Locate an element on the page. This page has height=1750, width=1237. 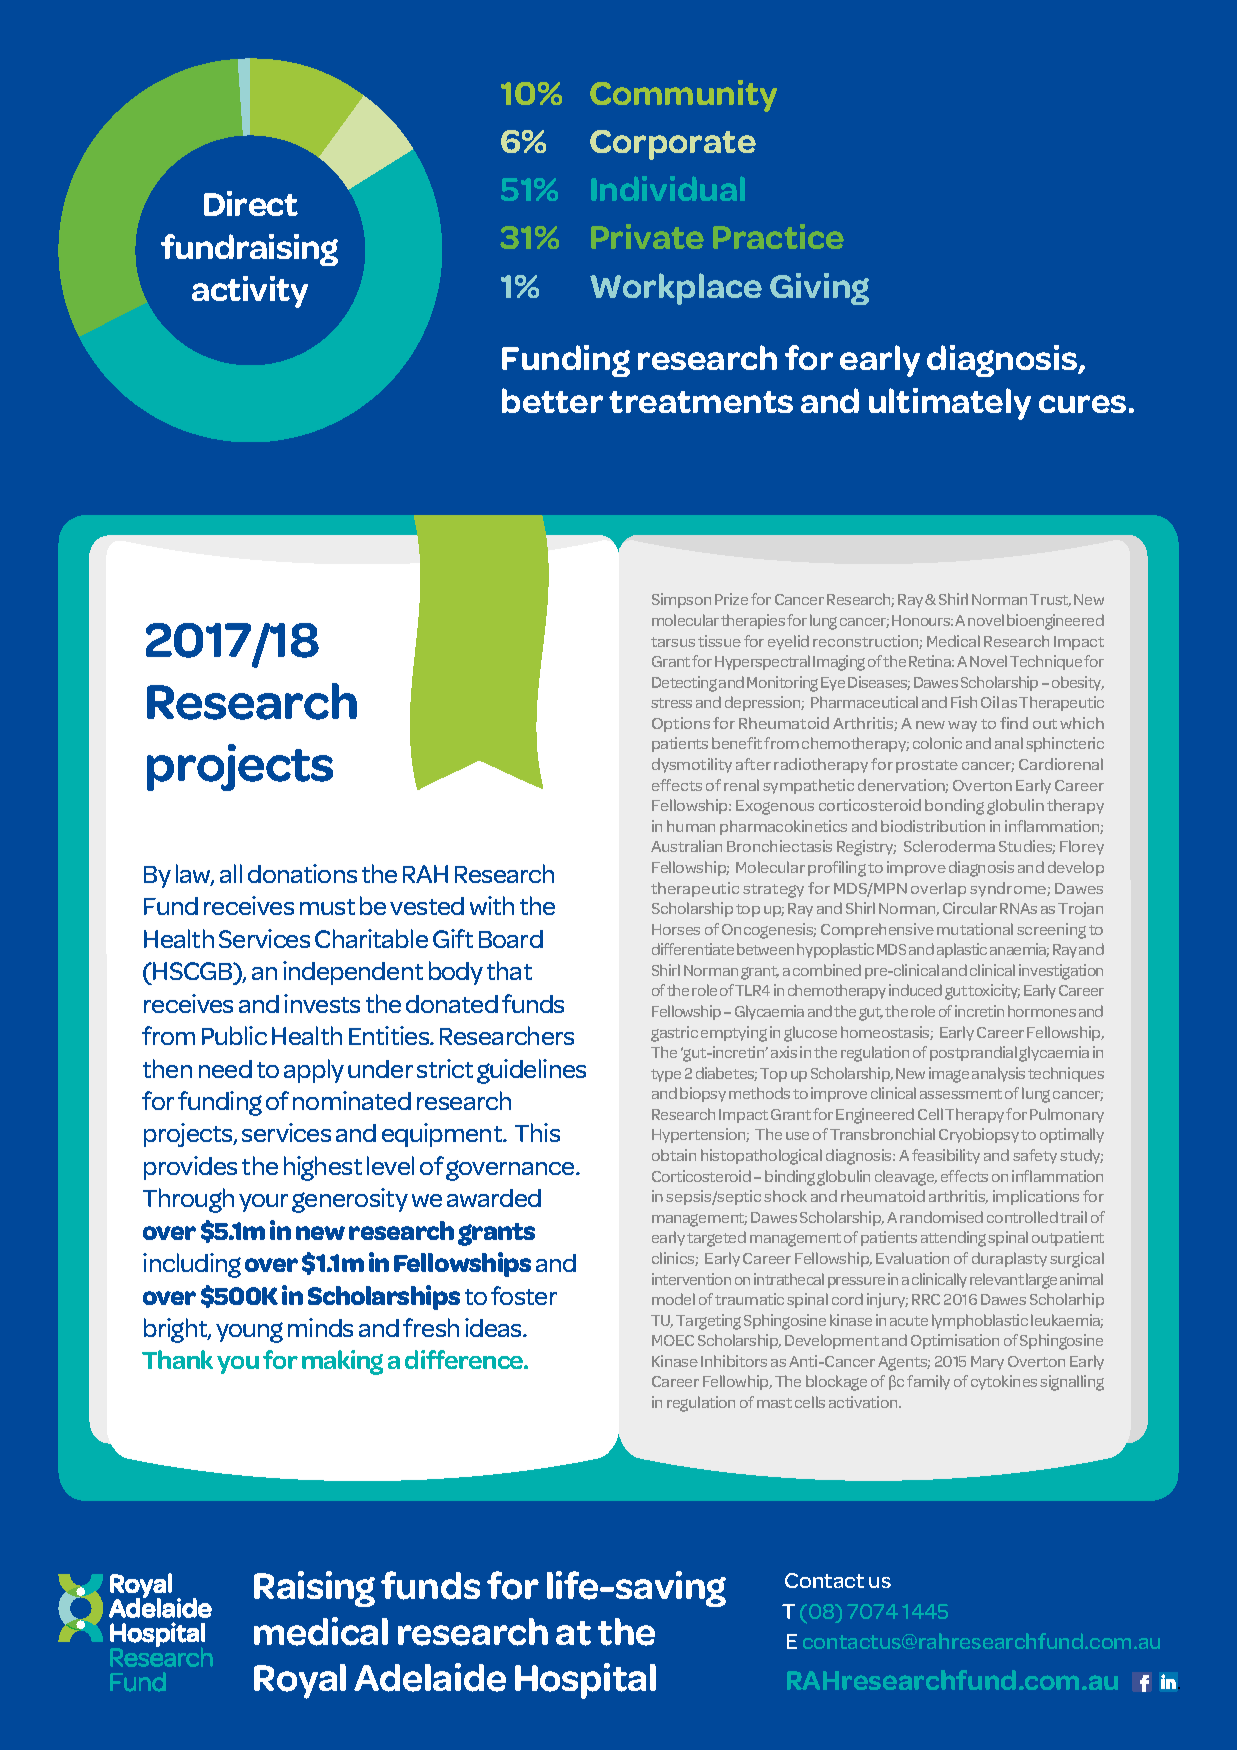
Simpson is located at coordinates (681, 600).
